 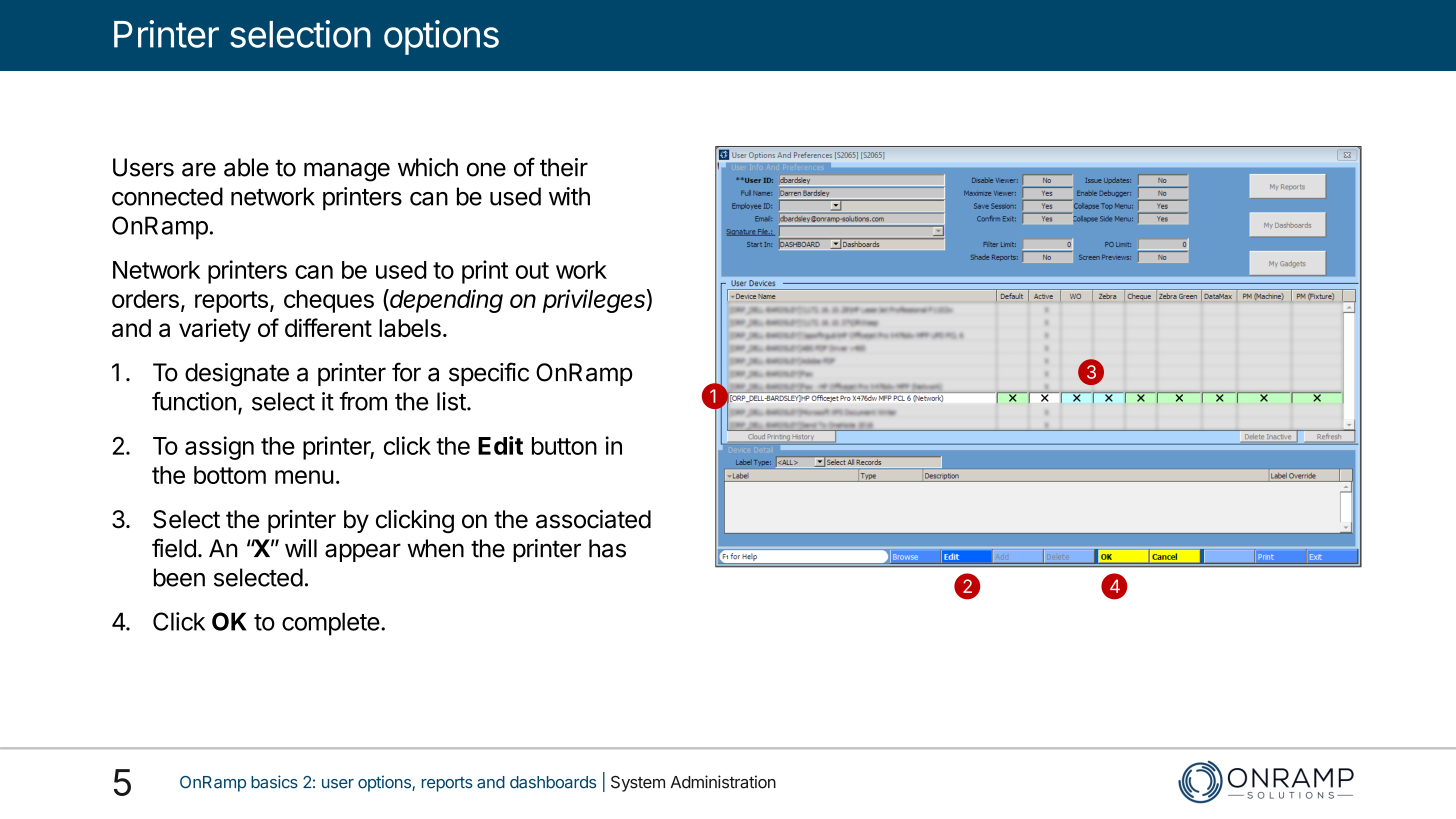 I want to click on basics, so click(x=274, y=782).
